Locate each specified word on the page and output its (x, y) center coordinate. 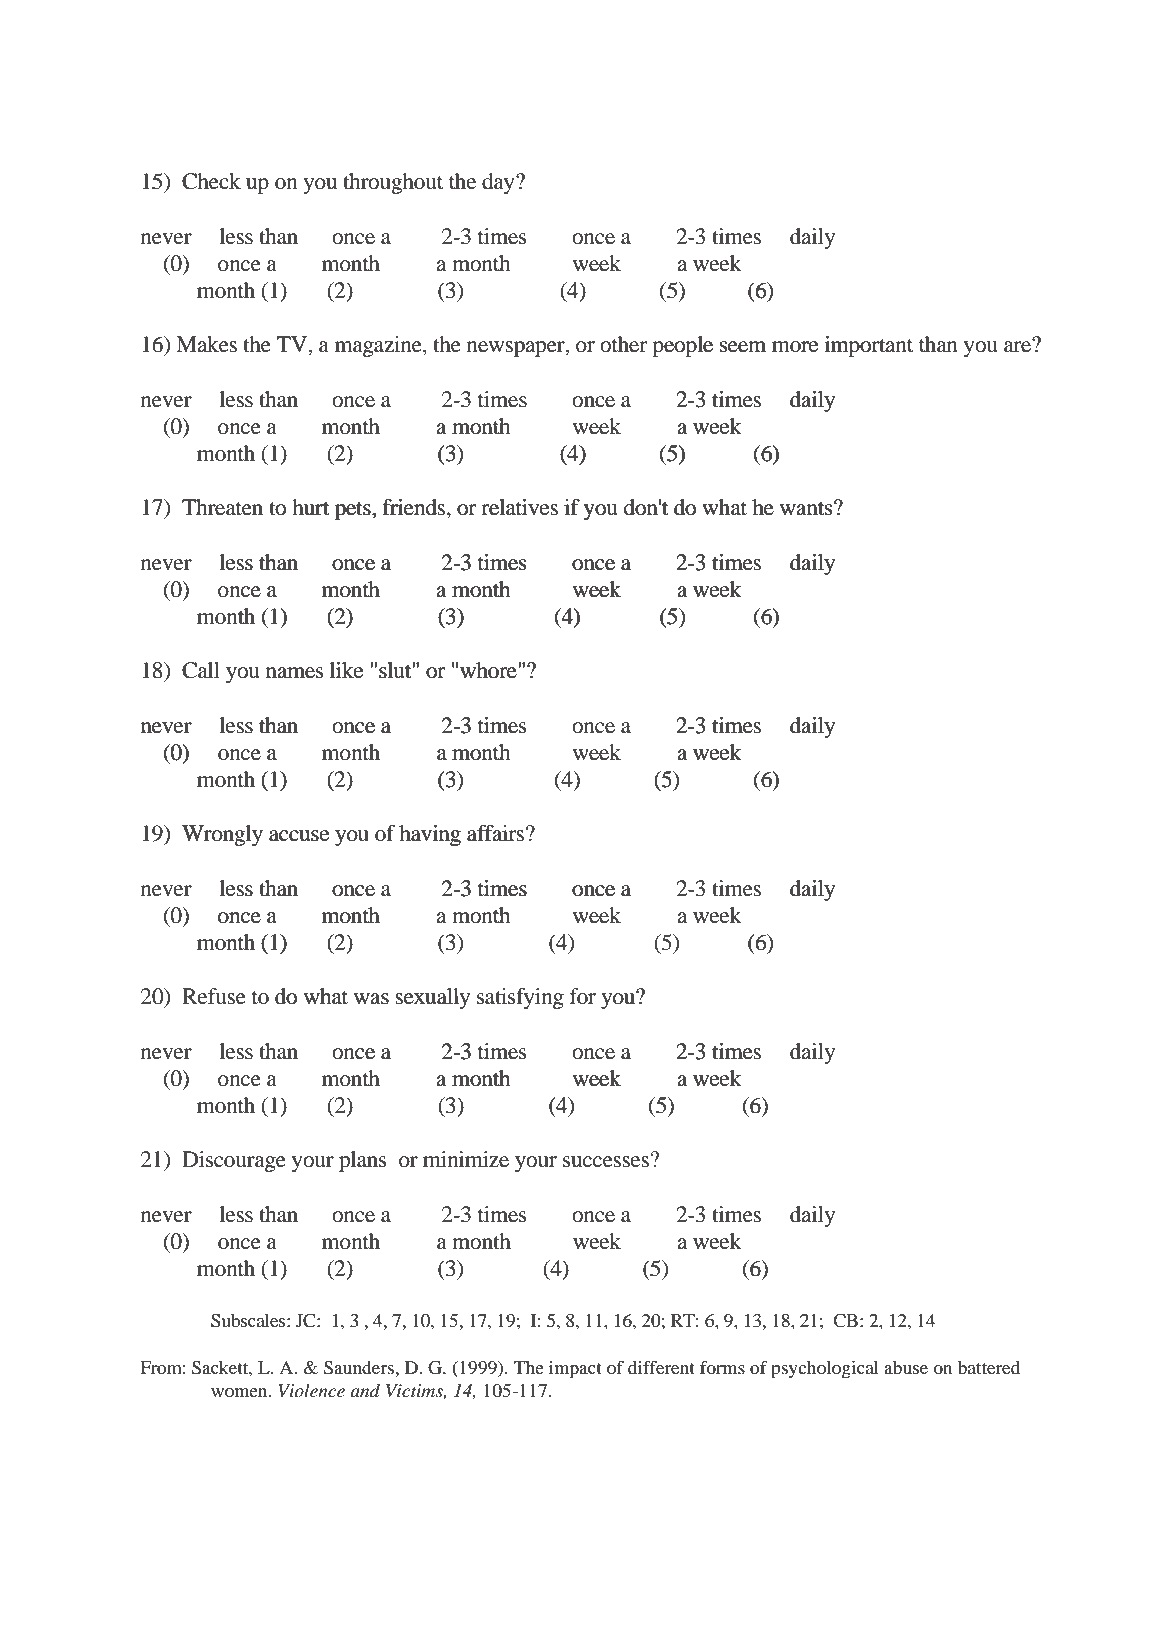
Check (211, 181)
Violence (311, 1391)
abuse (906, 1367)
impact (575, 1370)
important (869, 346)
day (499, 183)
